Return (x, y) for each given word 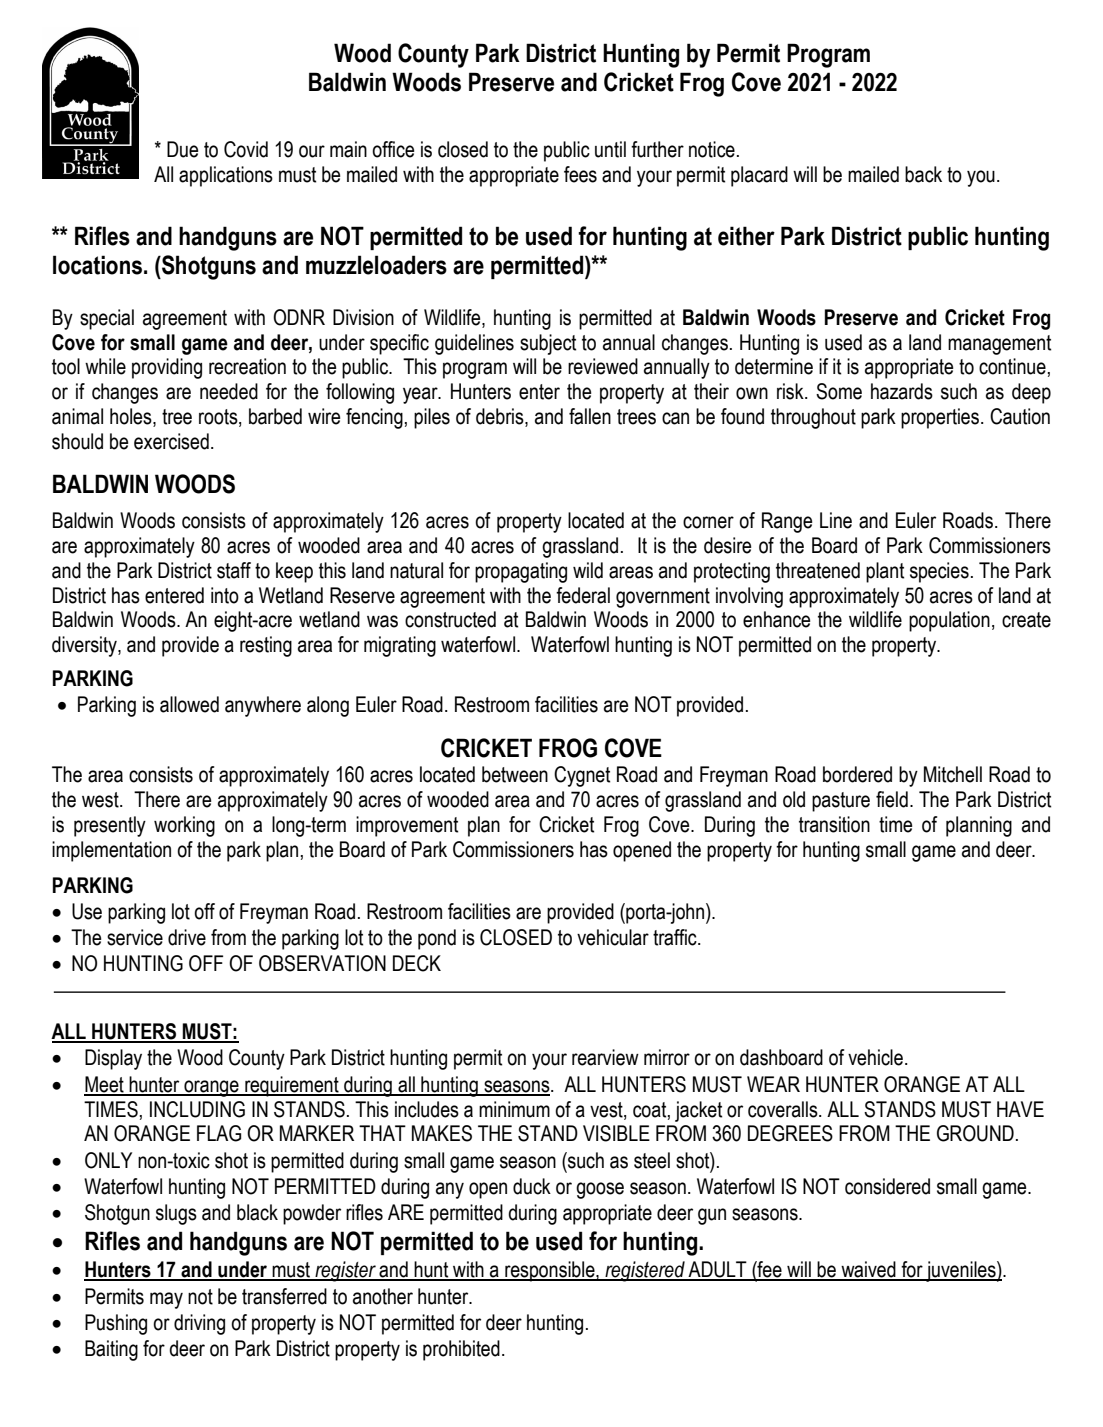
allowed (189, 704)
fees (580, 174)
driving (199, 1324)
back (923, 174)
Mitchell (953, 774)
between (515, 774)
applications (226, 176)
